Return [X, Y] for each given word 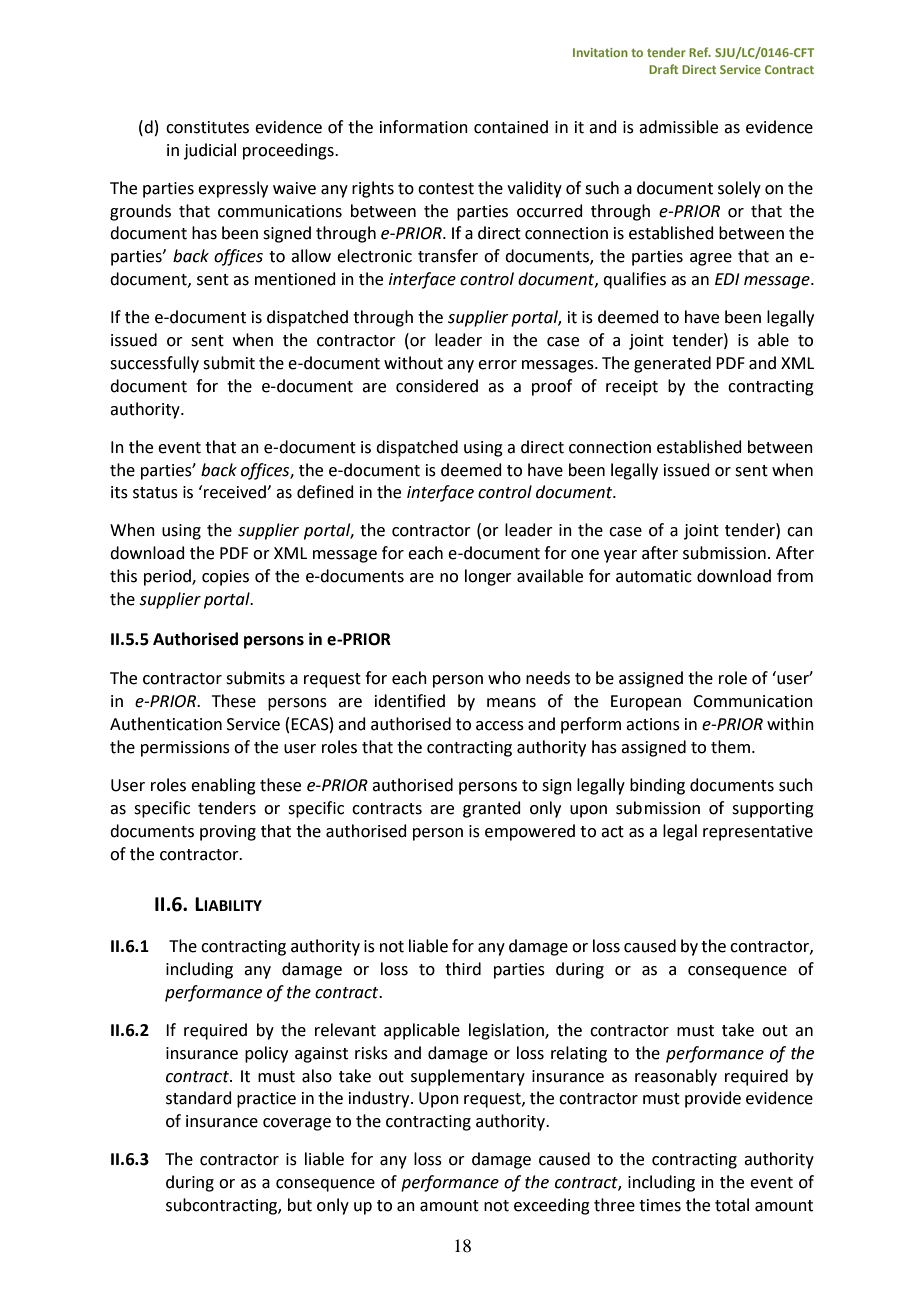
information [424, 127]
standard [199, 1098]
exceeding [552, 1206]
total [732, 1205]
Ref [700, 52]
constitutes [207, 127]
